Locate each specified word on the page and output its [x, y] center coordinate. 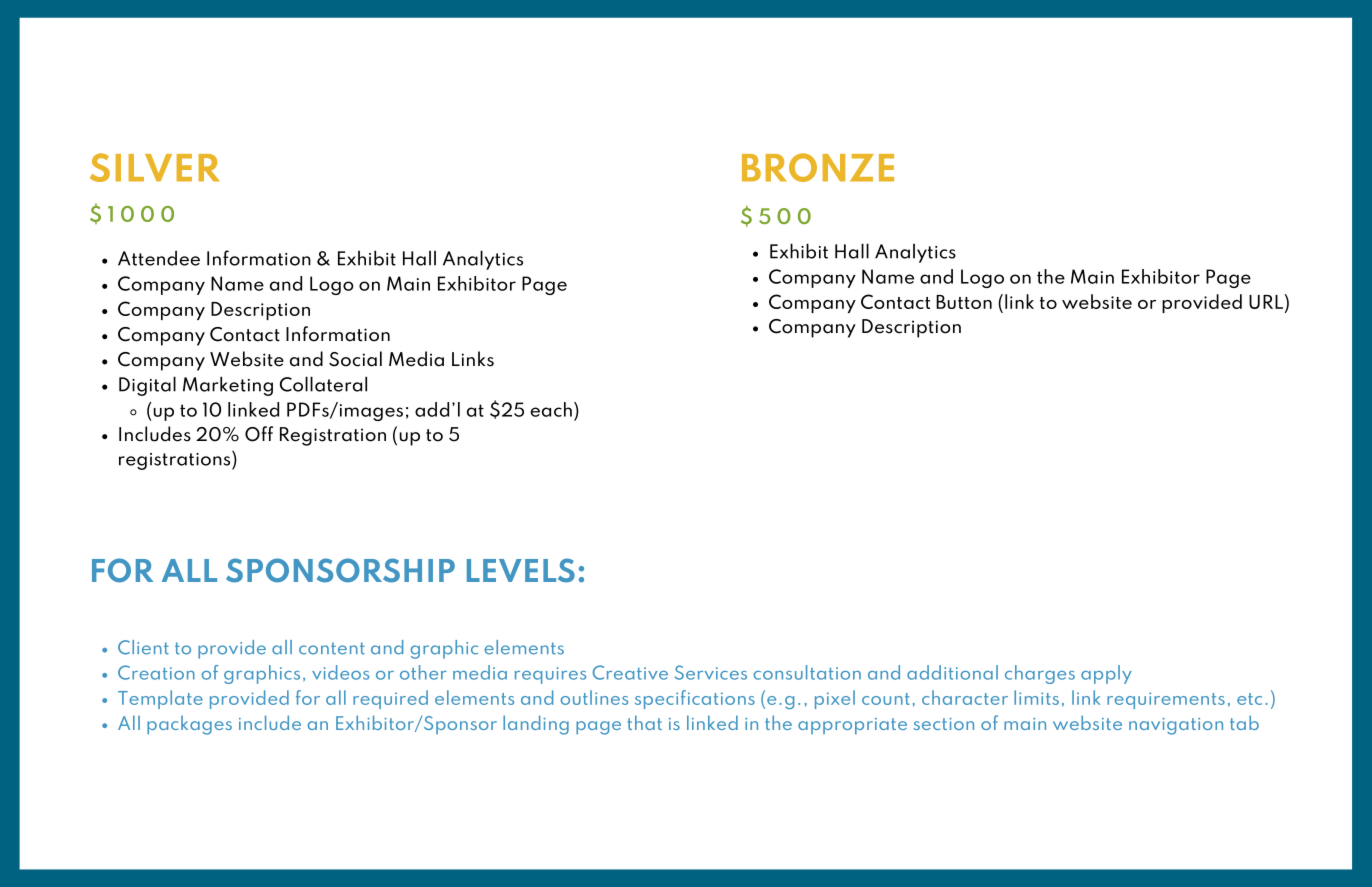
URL [1266, 302]
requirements [1166, 700]
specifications [695, 699]
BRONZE [818, 167]
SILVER [154, 167]
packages [189, 725]
